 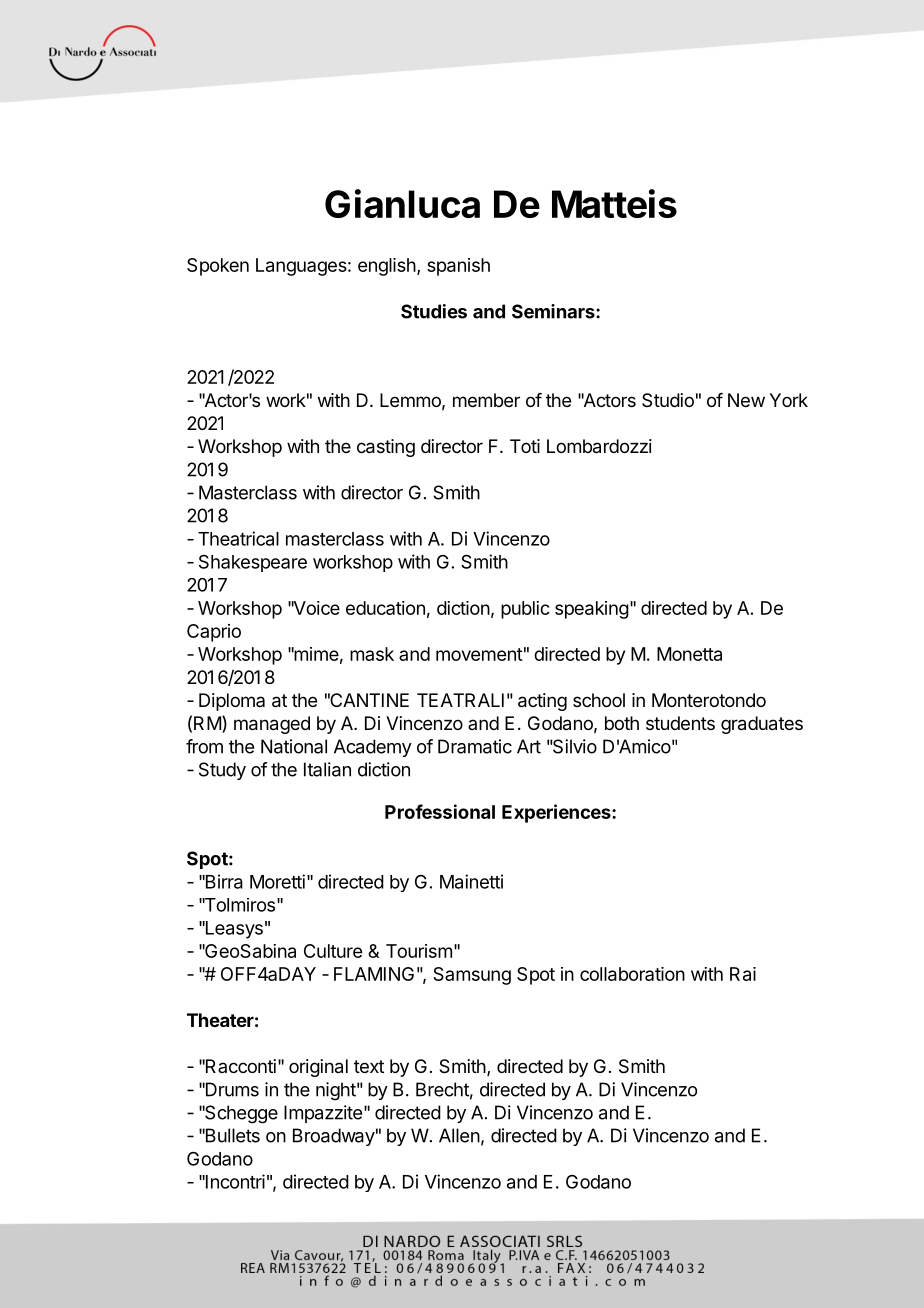 I want to click on night, so click(x=336, y=1091).
